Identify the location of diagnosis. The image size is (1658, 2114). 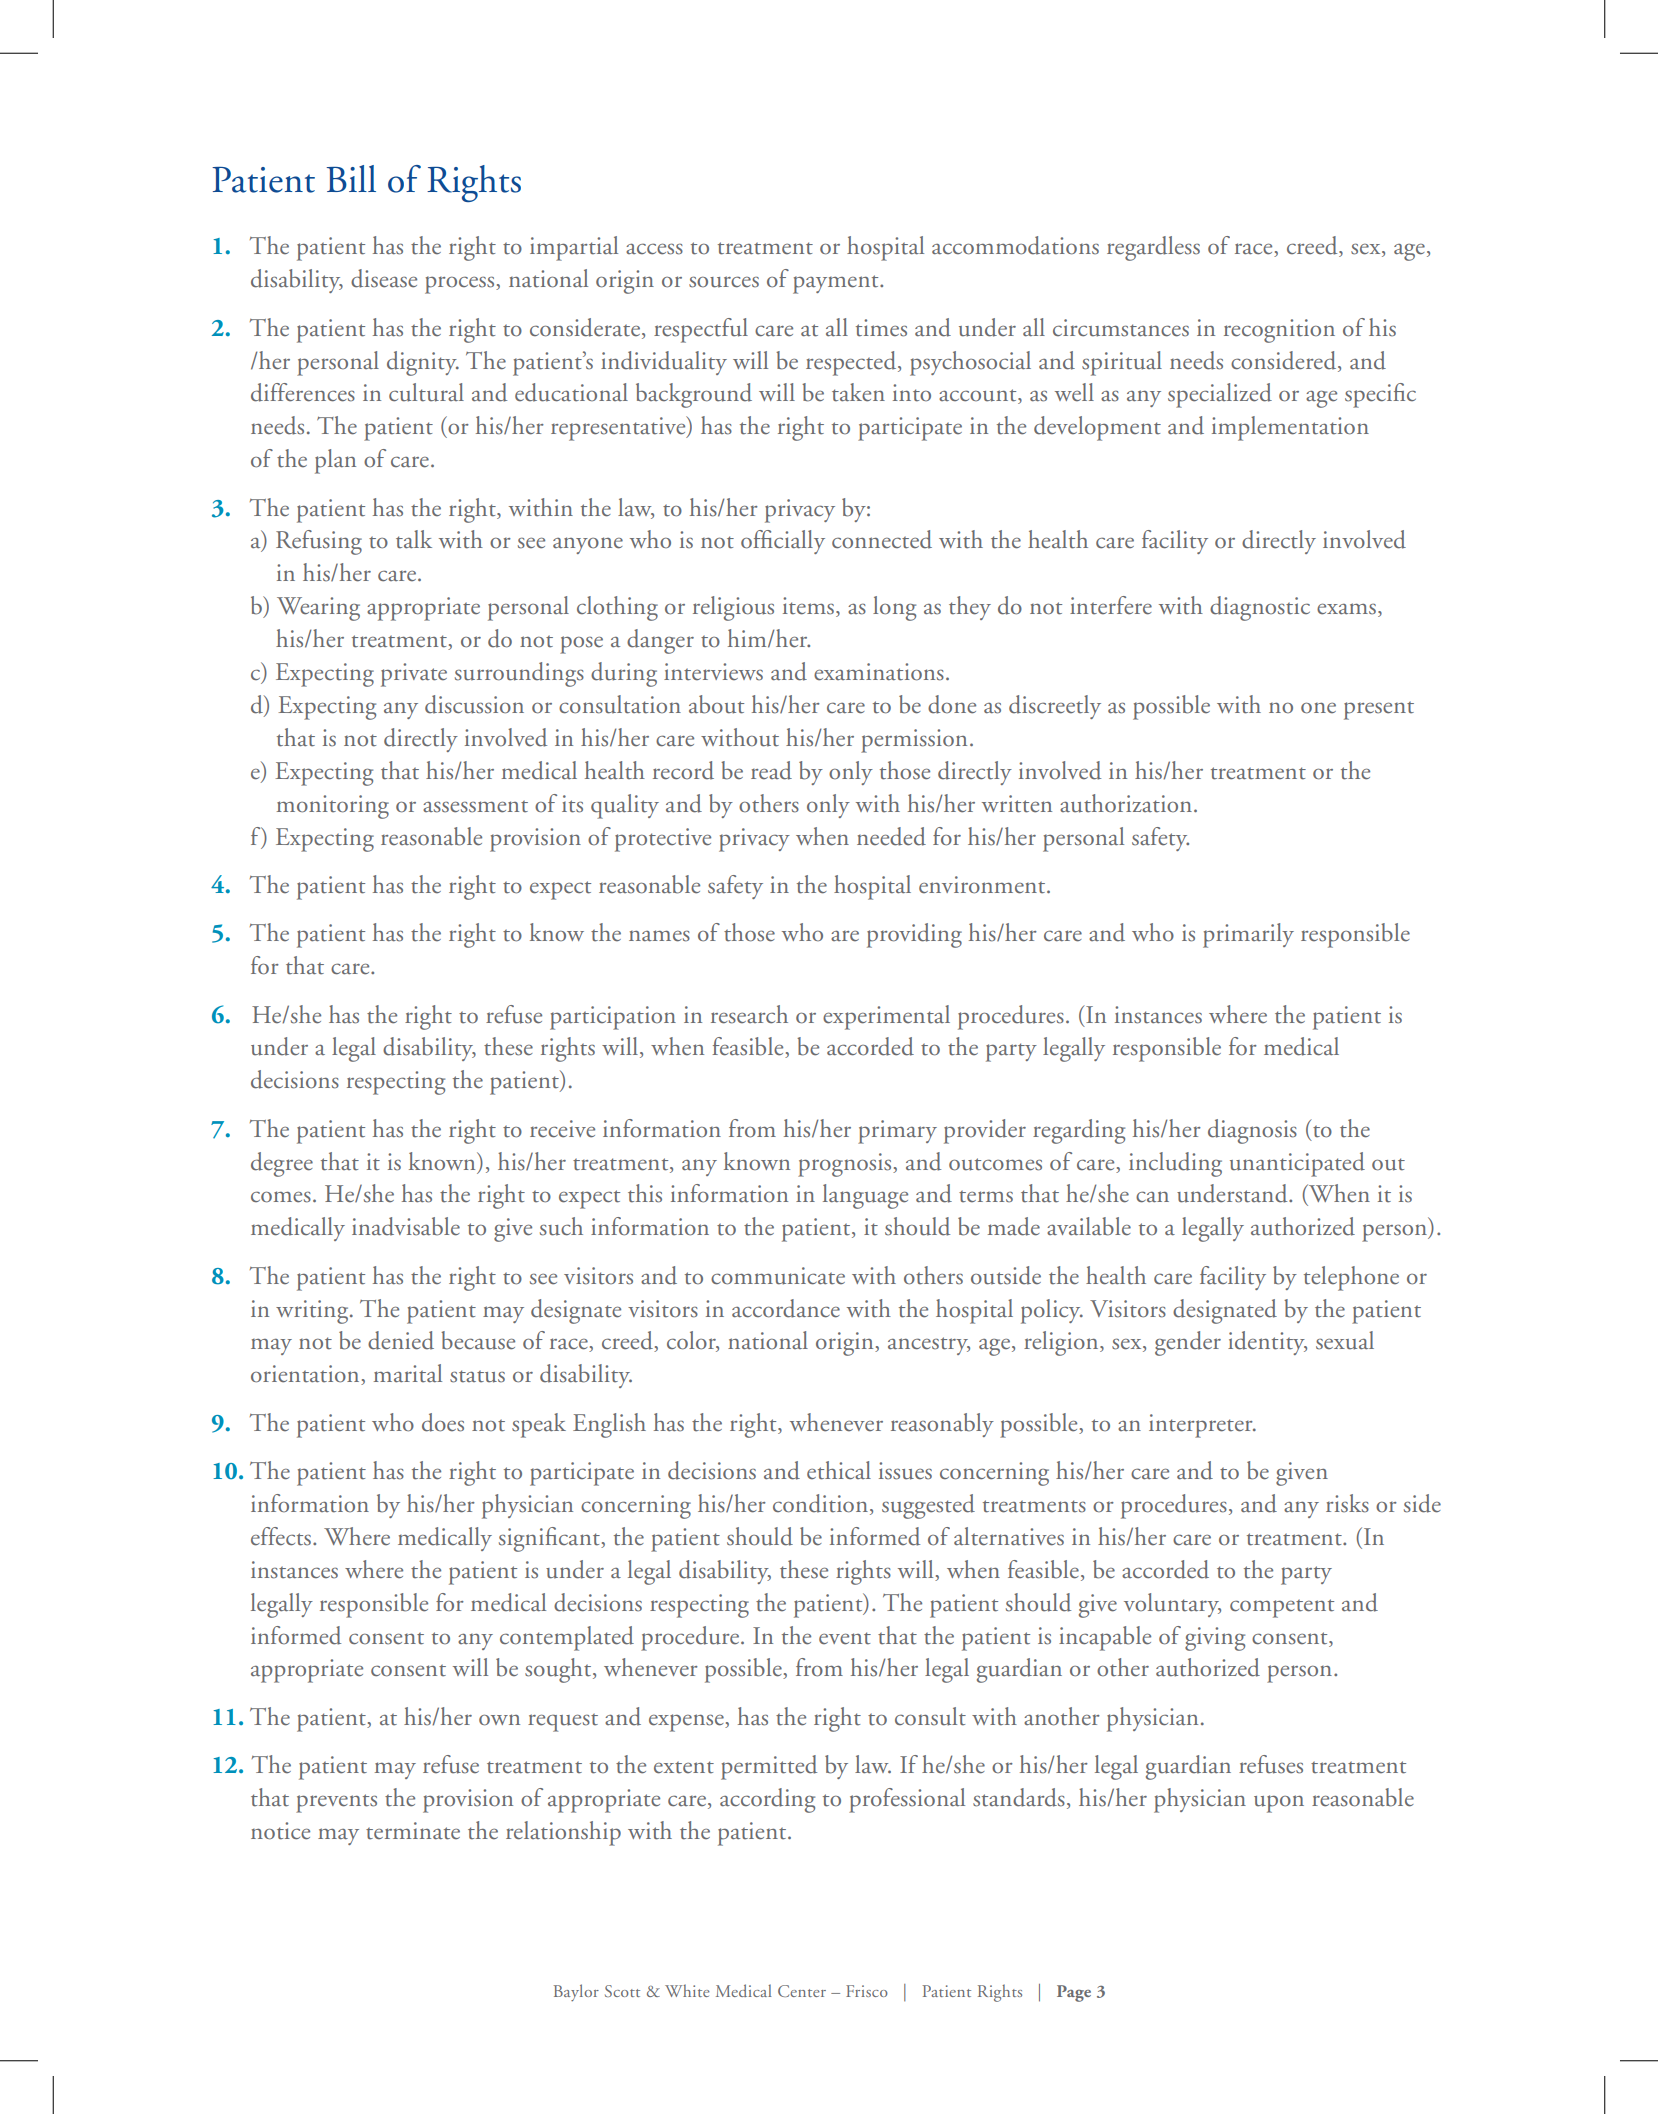
(1252, 1131).
